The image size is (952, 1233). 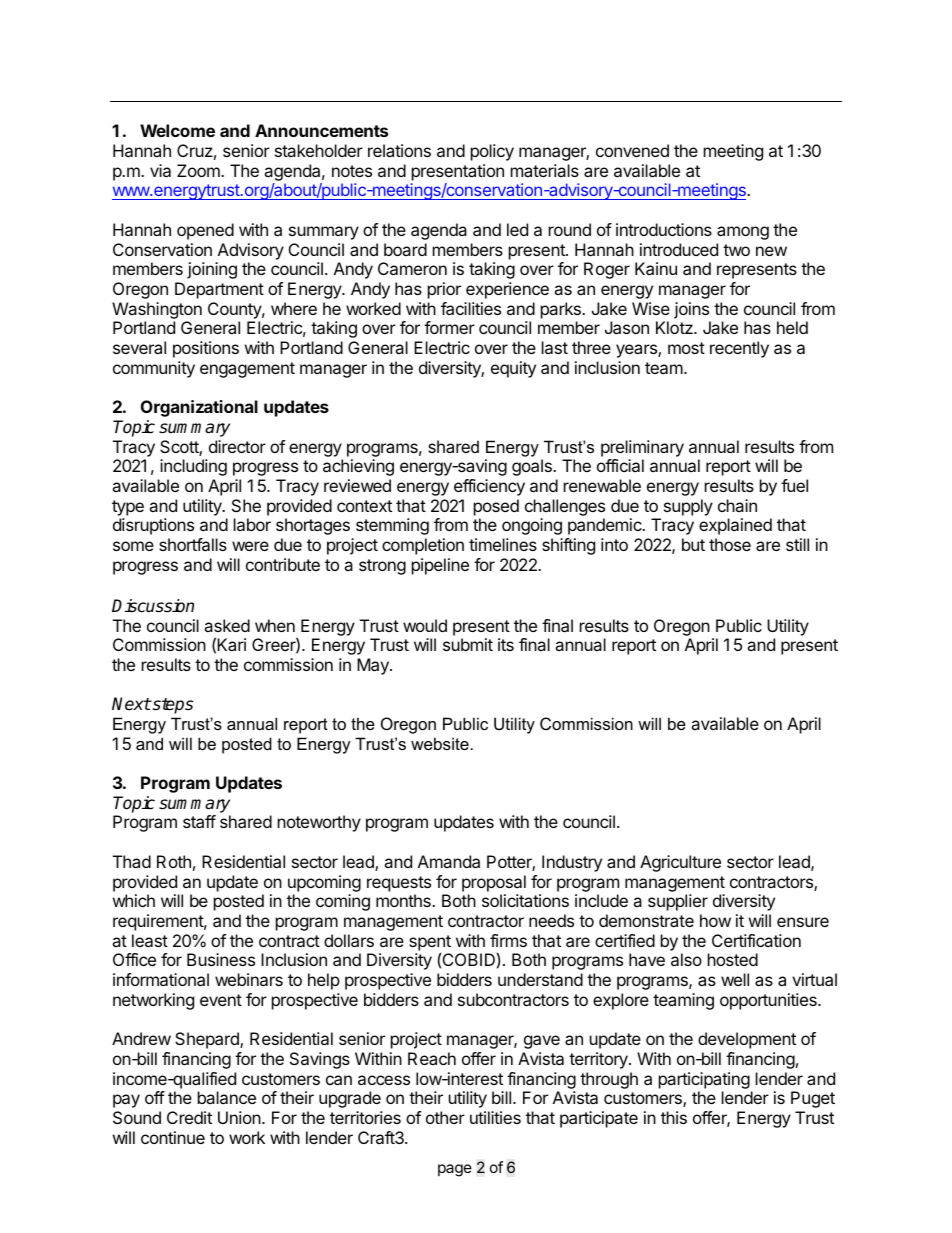 What do you see at coordinates (492, 152) in the screenshot?
I see `policy` at bounding box center [492, 152].
